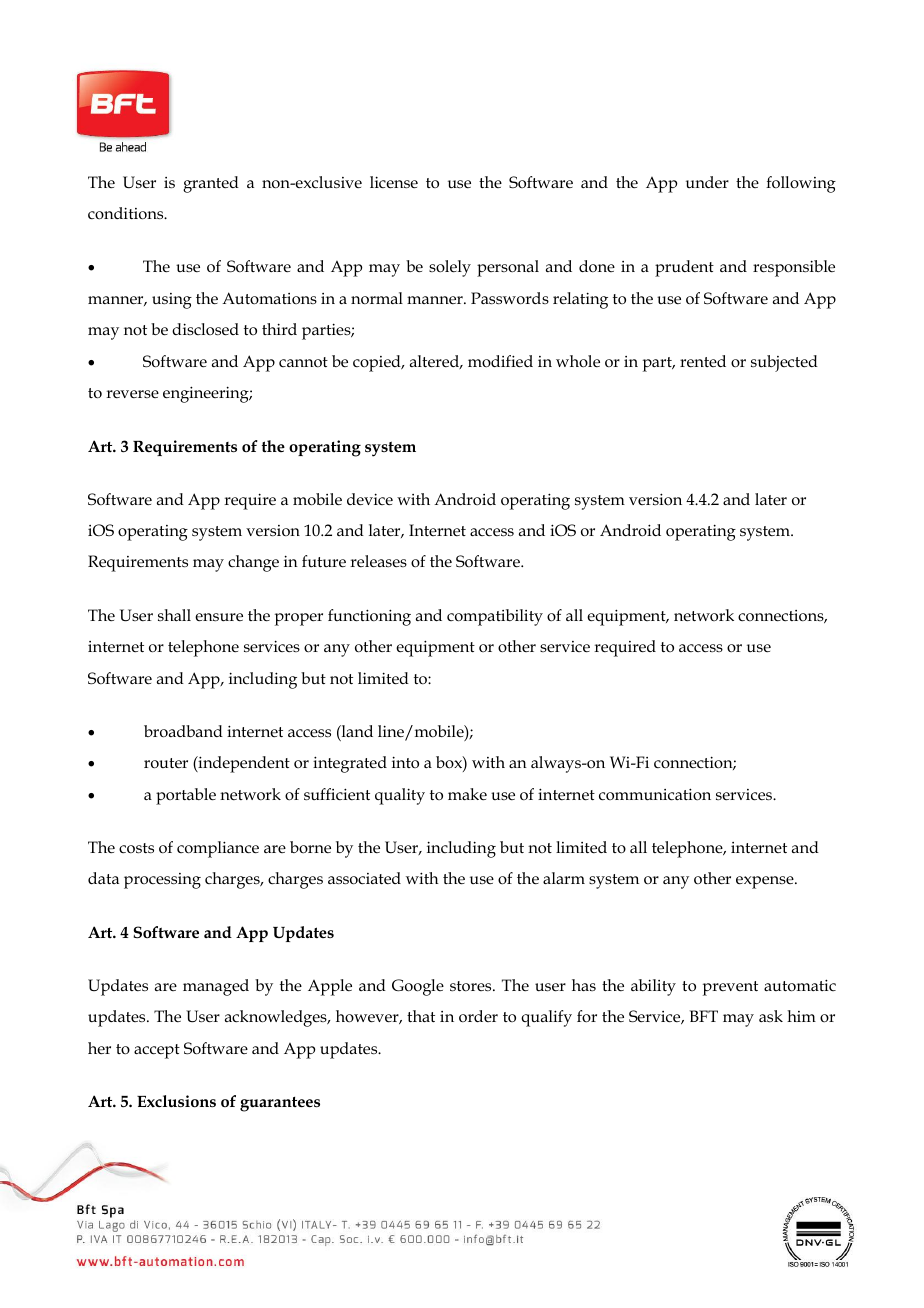 This document has height=1308, width=924. I want to click on rented, so click(703, 361).
